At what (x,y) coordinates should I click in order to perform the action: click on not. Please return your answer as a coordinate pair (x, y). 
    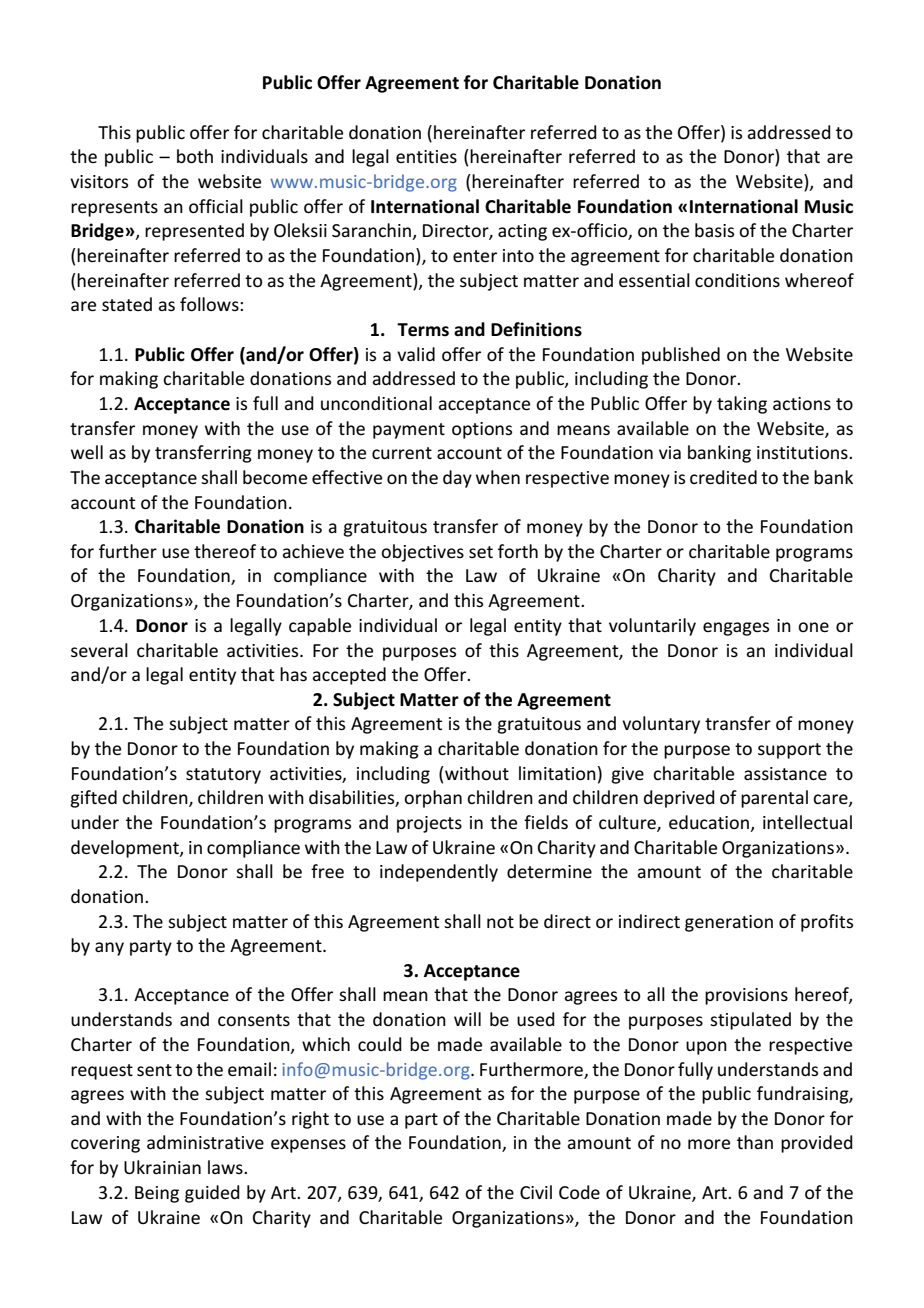
    Looking at the image, I should click on (500, 922).
